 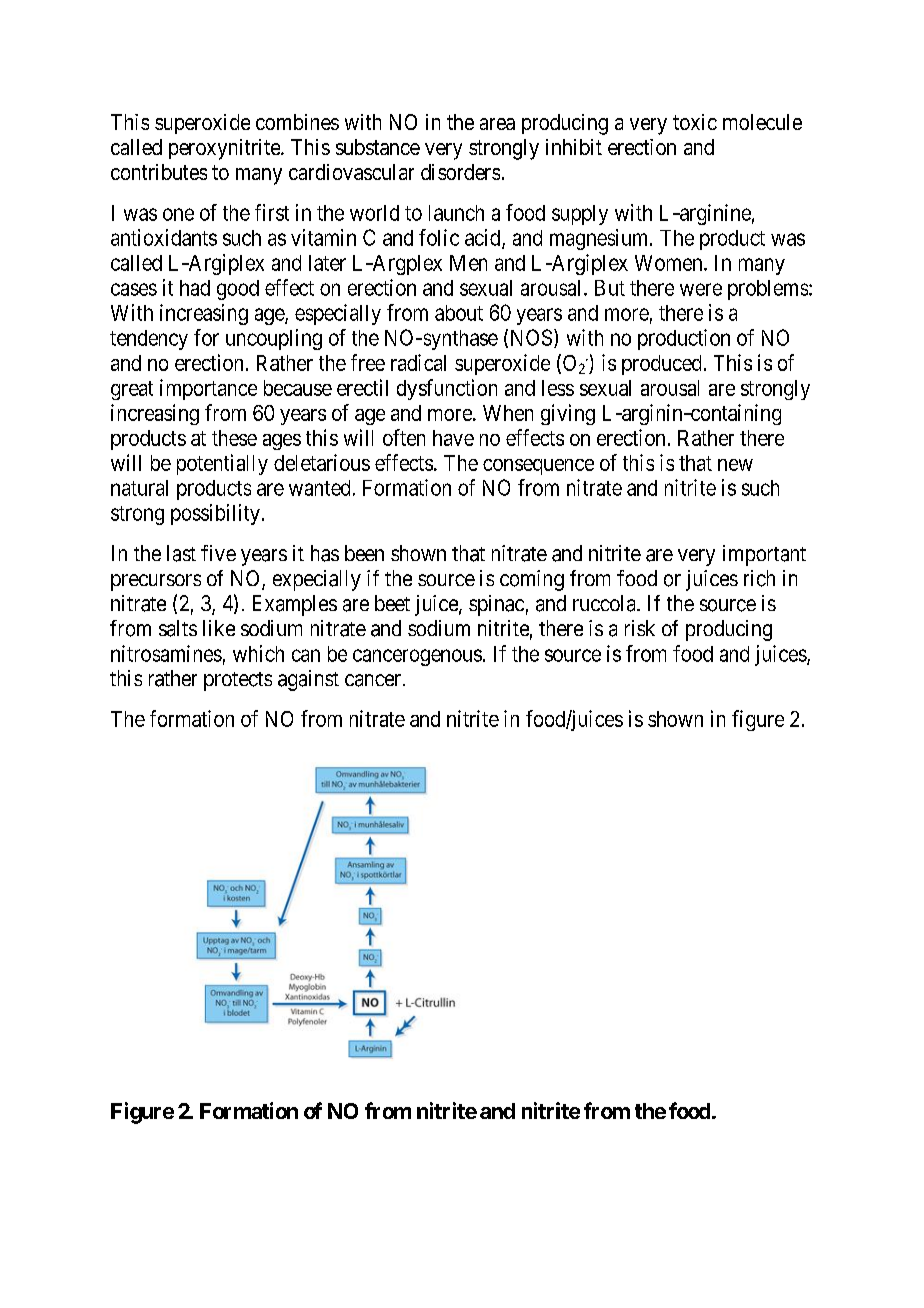 I want to click on had, so click(x=195, y=288).
